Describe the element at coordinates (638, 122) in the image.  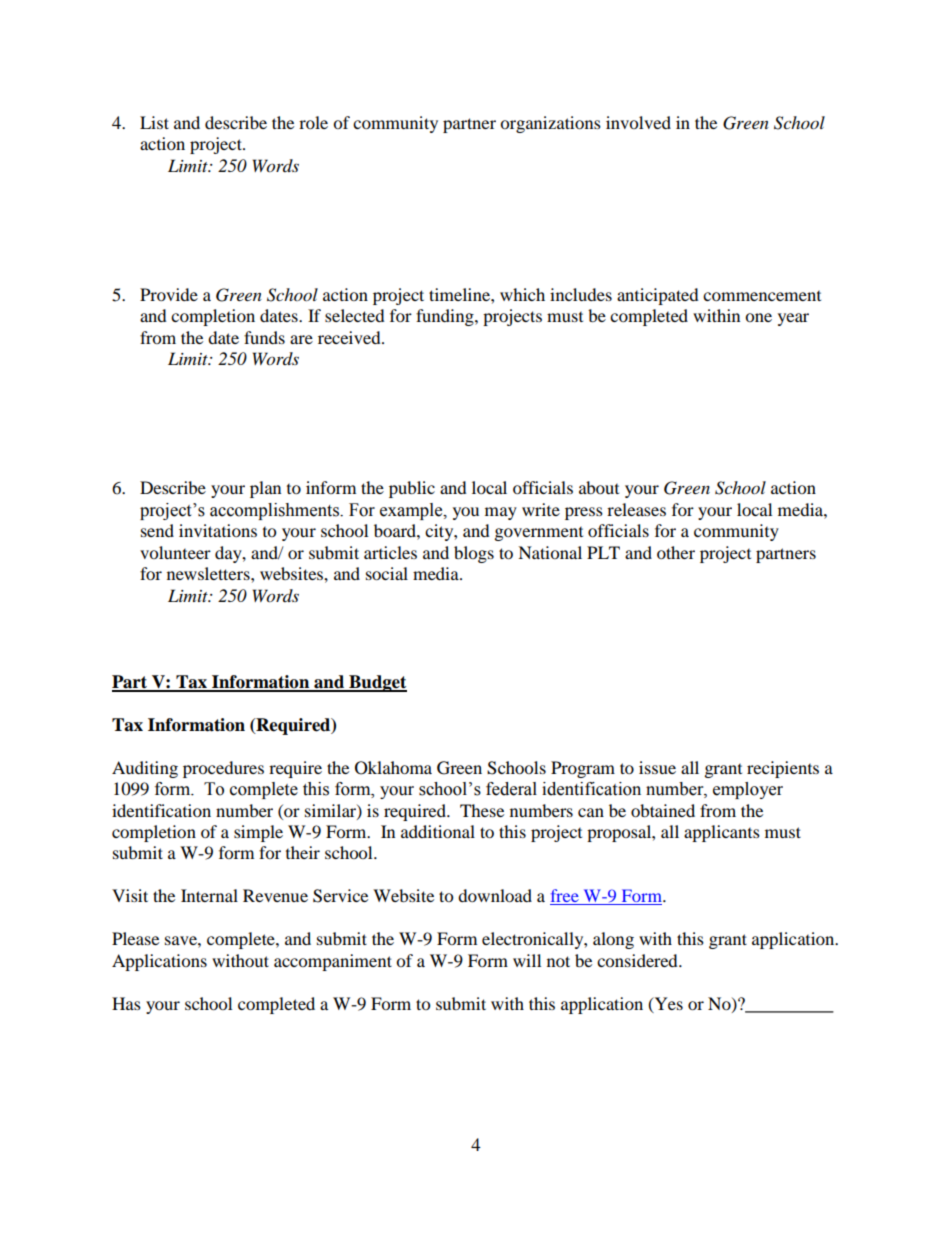
I see `involved` at that location.
